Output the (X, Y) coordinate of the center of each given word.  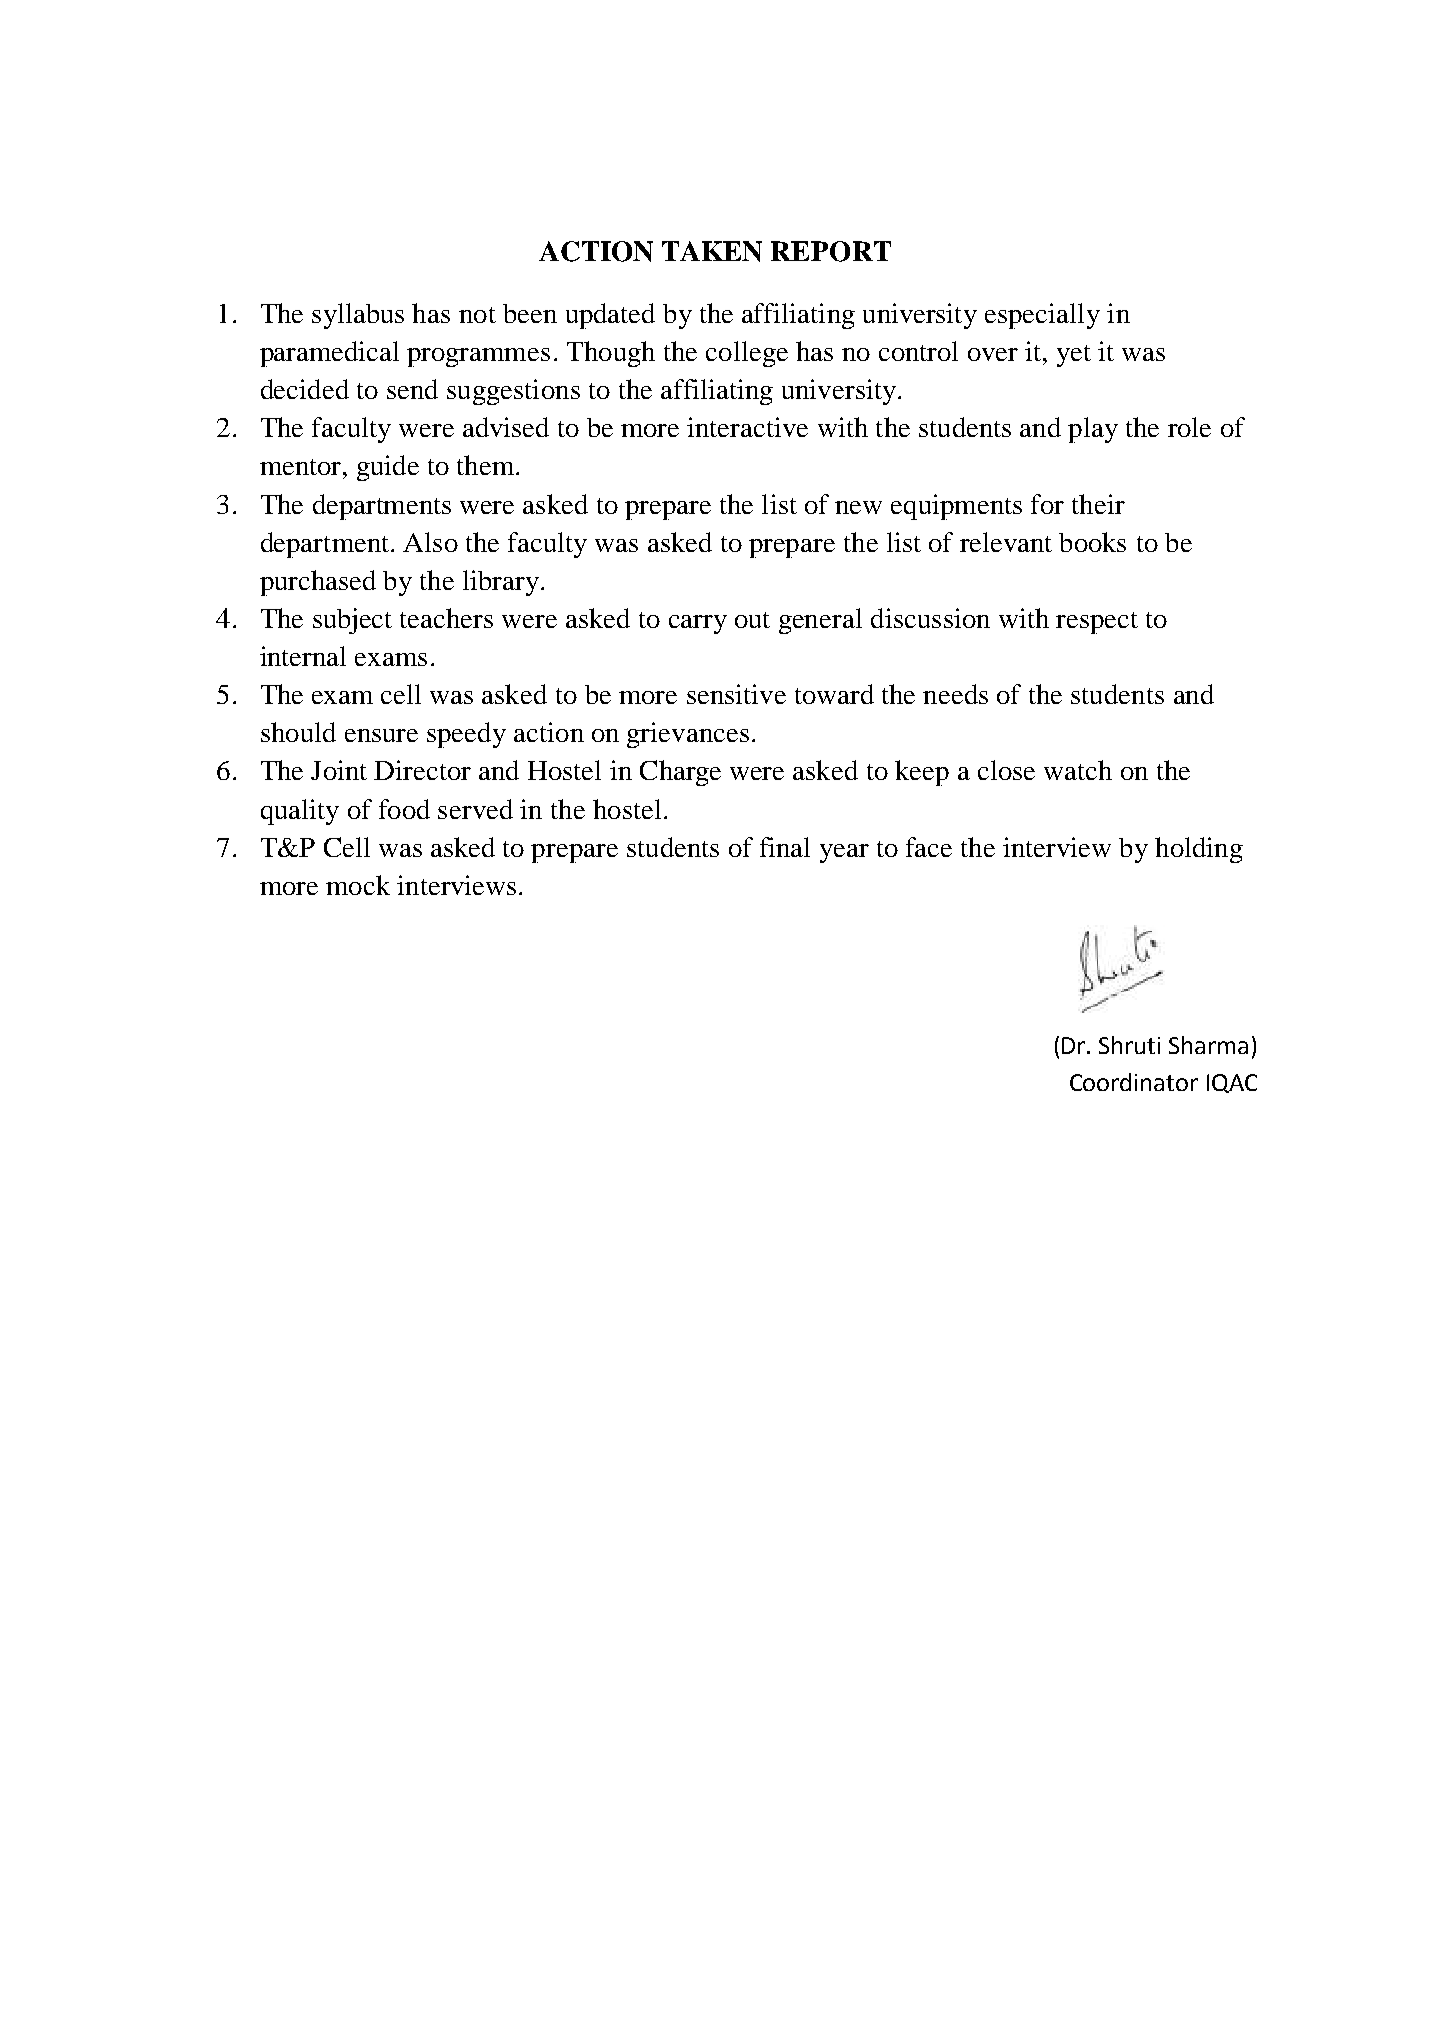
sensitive (736, 694)
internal (303, 656)
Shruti (1129, 1045)
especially (1042, 316)
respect (1097, 623)
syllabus (358, 316)
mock (358, 885)
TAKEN (712, 251)
